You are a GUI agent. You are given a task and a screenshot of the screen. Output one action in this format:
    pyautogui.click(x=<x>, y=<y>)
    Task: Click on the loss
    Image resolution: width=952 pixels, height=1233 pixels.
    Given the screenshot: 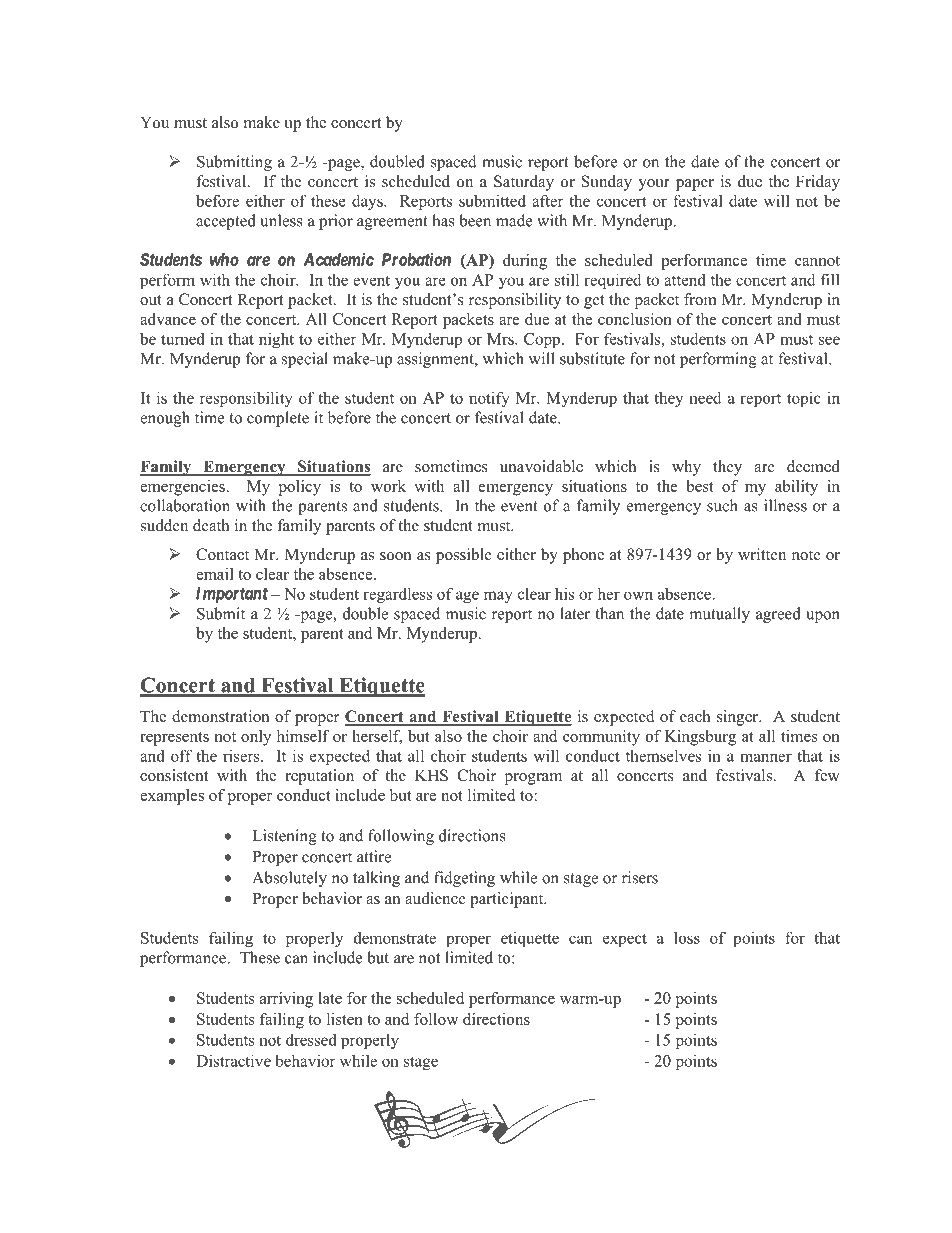 What is the action you would take?
    pyautogui.click(x=687, y=937)
